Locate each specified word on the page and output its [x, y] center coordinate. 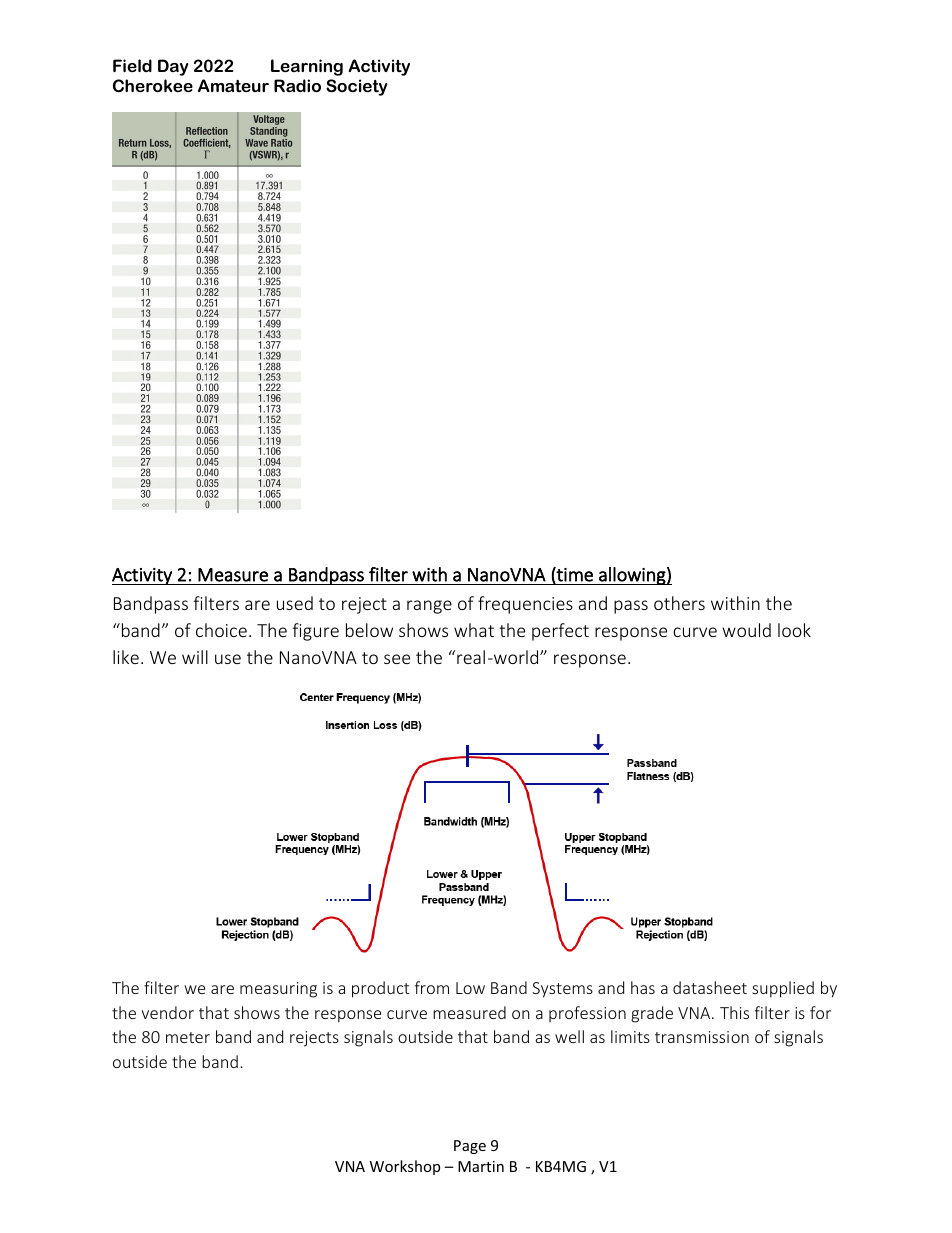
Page [470, 1147]
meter [188, 1037]
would [746, 630]
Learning [307, 67]
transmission [702, 1037]
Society [356, 87]
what [474, 630]
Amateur [233, 85]
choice [221, 630]
